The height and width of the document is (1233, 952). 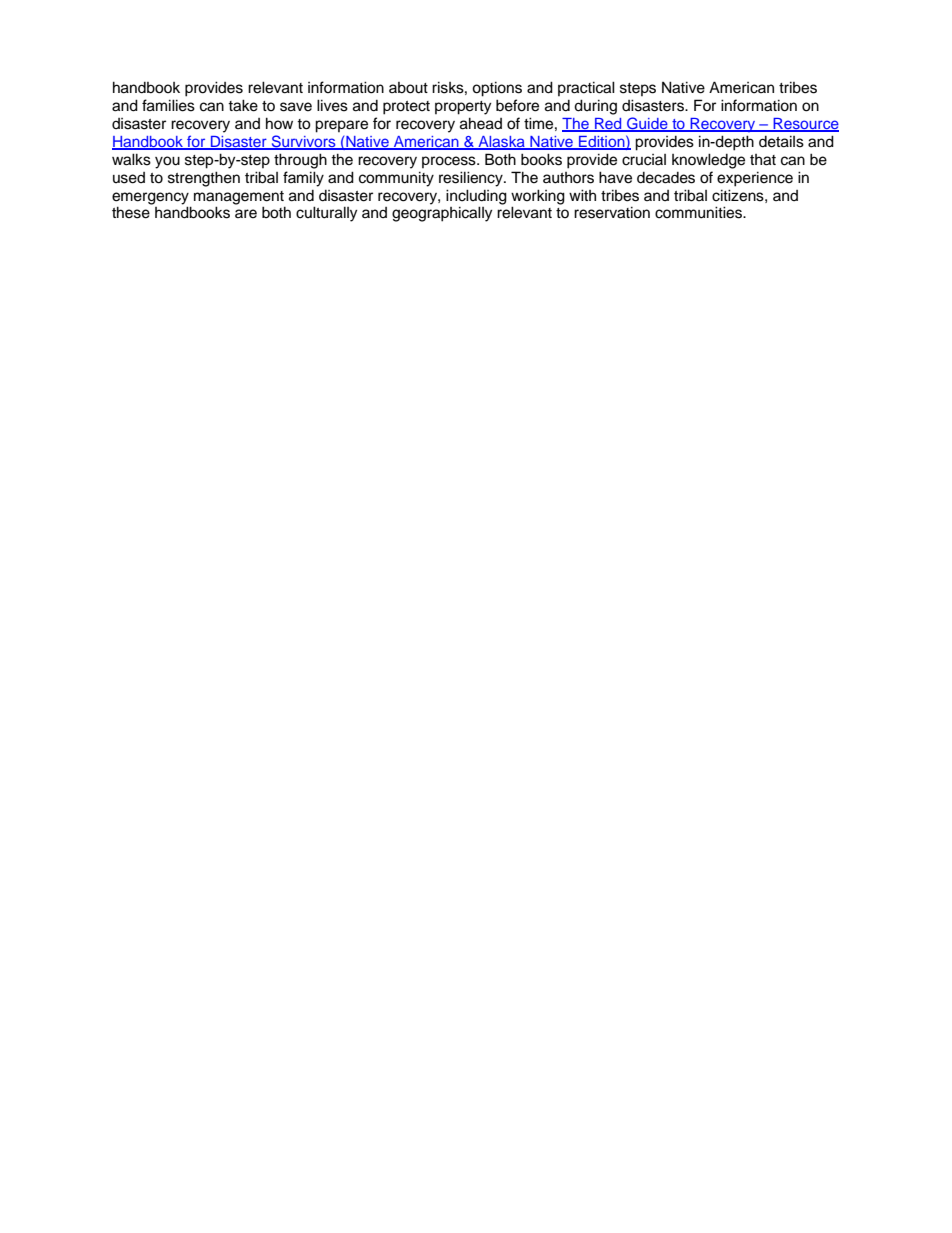 What do you see at coordinates (279, 123) in the document?
I see `how` at bounding box center [279, 123].
